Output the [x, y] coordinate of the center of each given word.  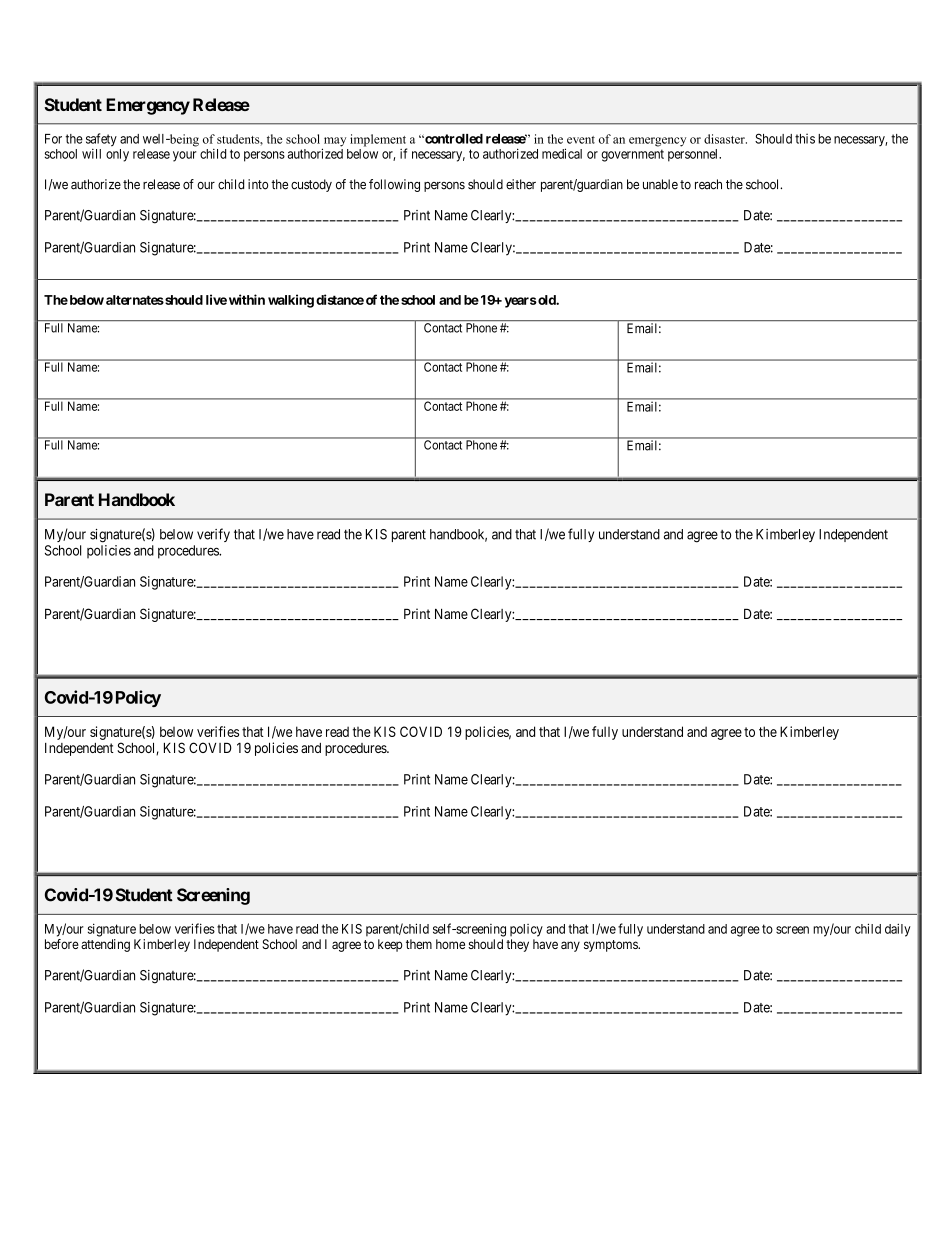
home [450, 944]
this [805, 138]
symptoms [611, 946]
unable [660, 184]
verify [213, 535]
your [185, 156]
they [517, 945]
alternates [135, 300]
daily [898, 930]
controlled [453, 139]
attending [105, 945]
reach [708, 184]
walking [291, 301]
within [247, 299]
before [62, 944]
